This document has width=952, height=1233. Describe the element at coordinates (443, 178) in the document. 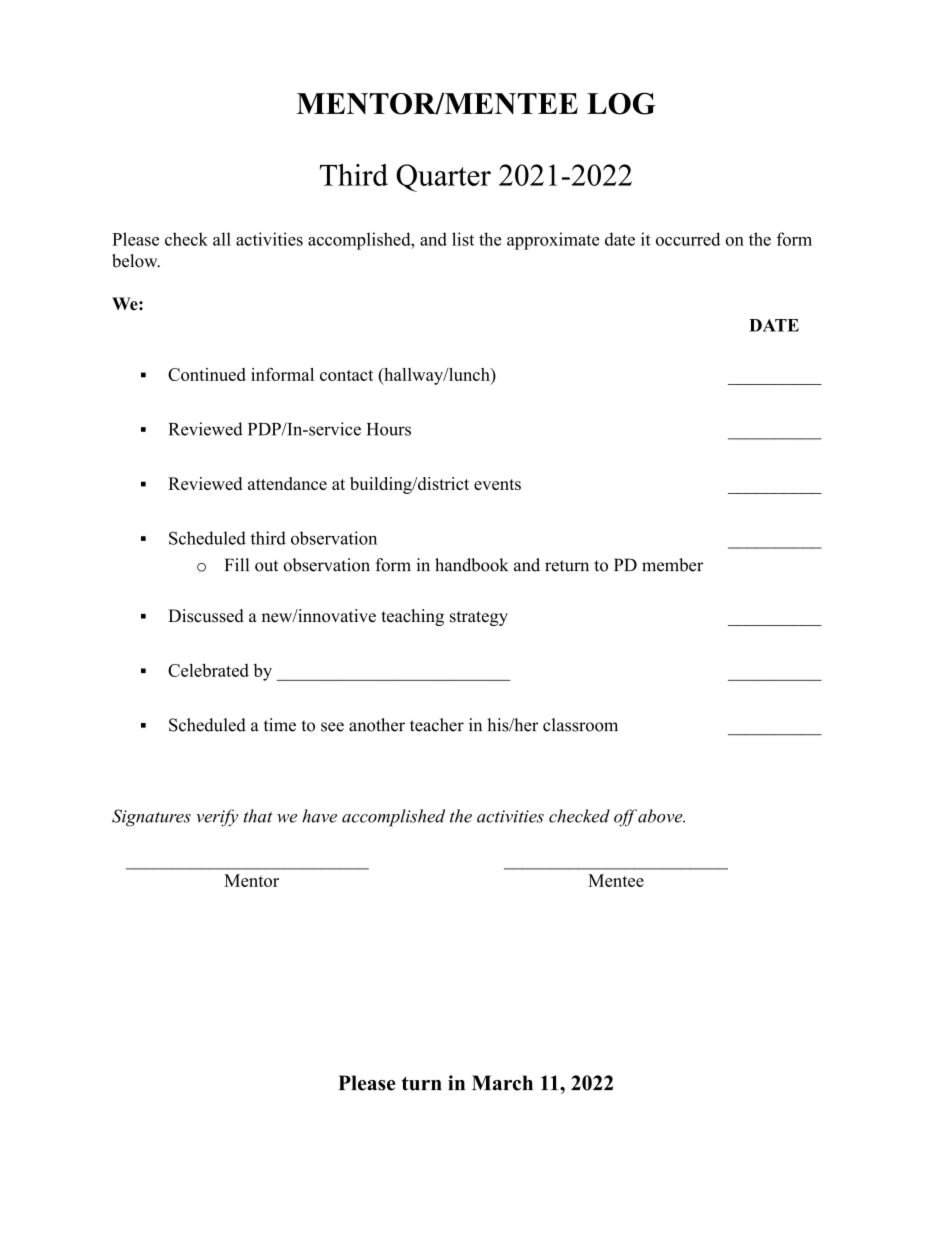

I see `Quarter` at that location.
